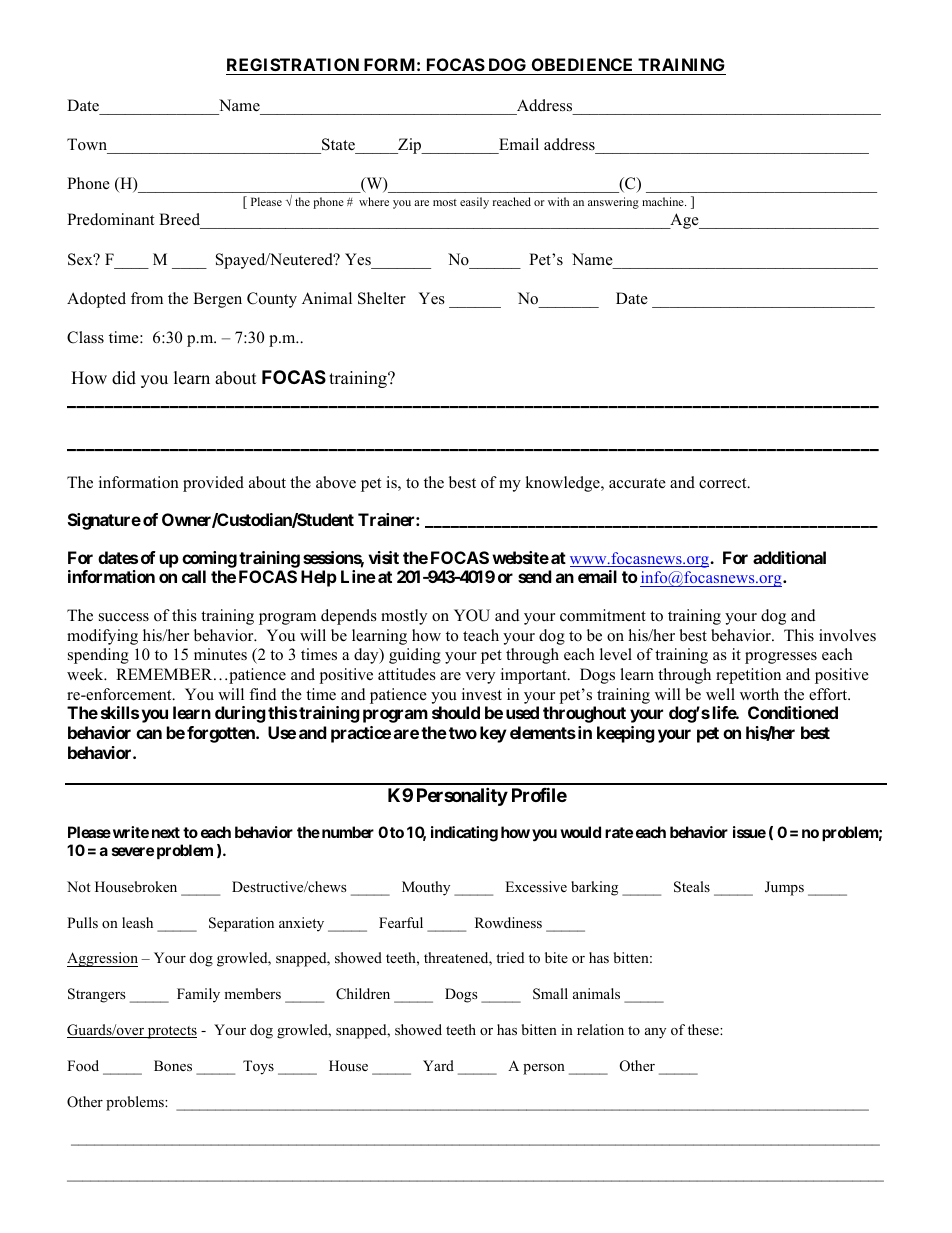 This screenshot has height=1233, width=952. Describe the element at coordinates (724, 483) in the screenshot. I see `correct` at that location.
